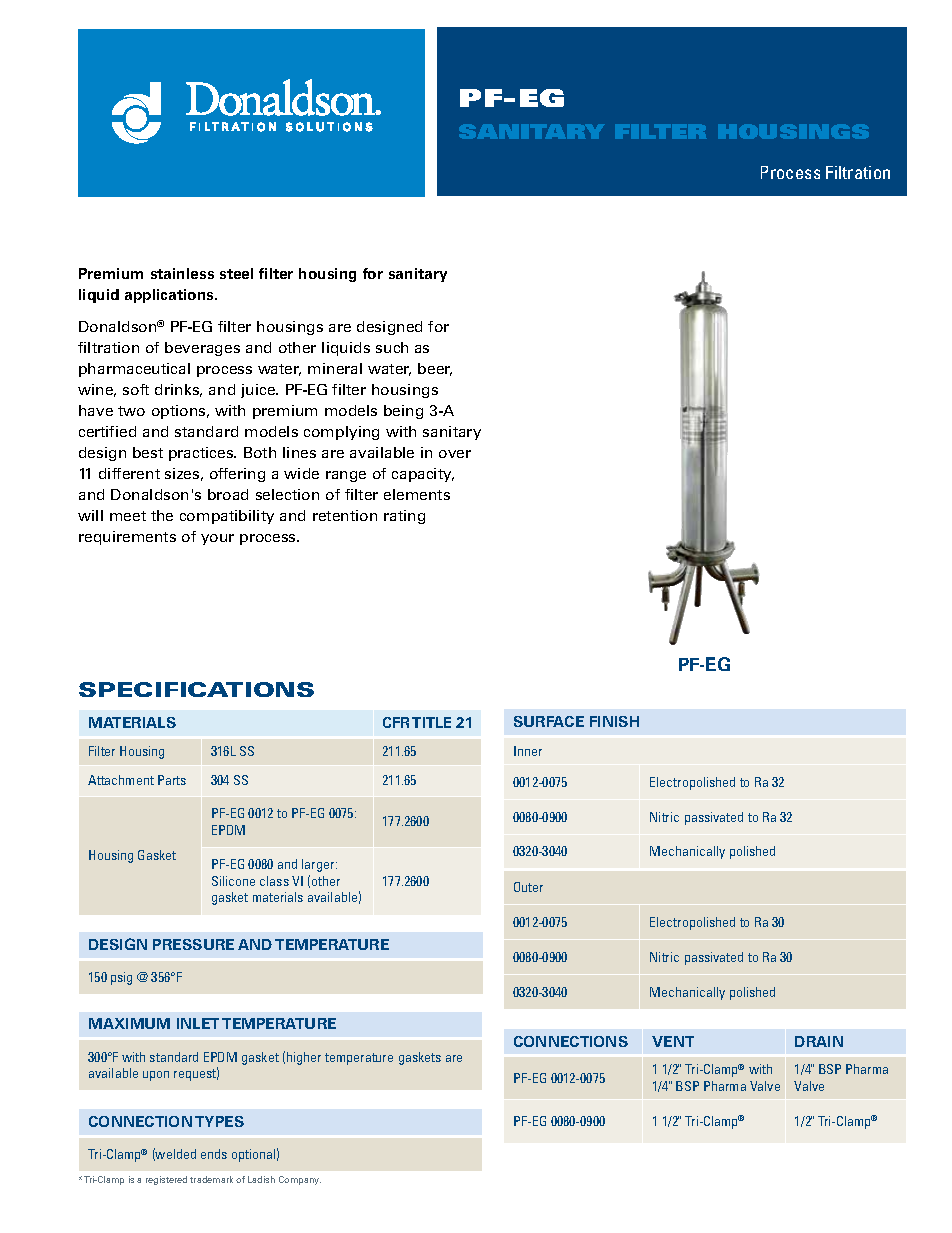  I want to click on Silicone, so click(233, 881).
